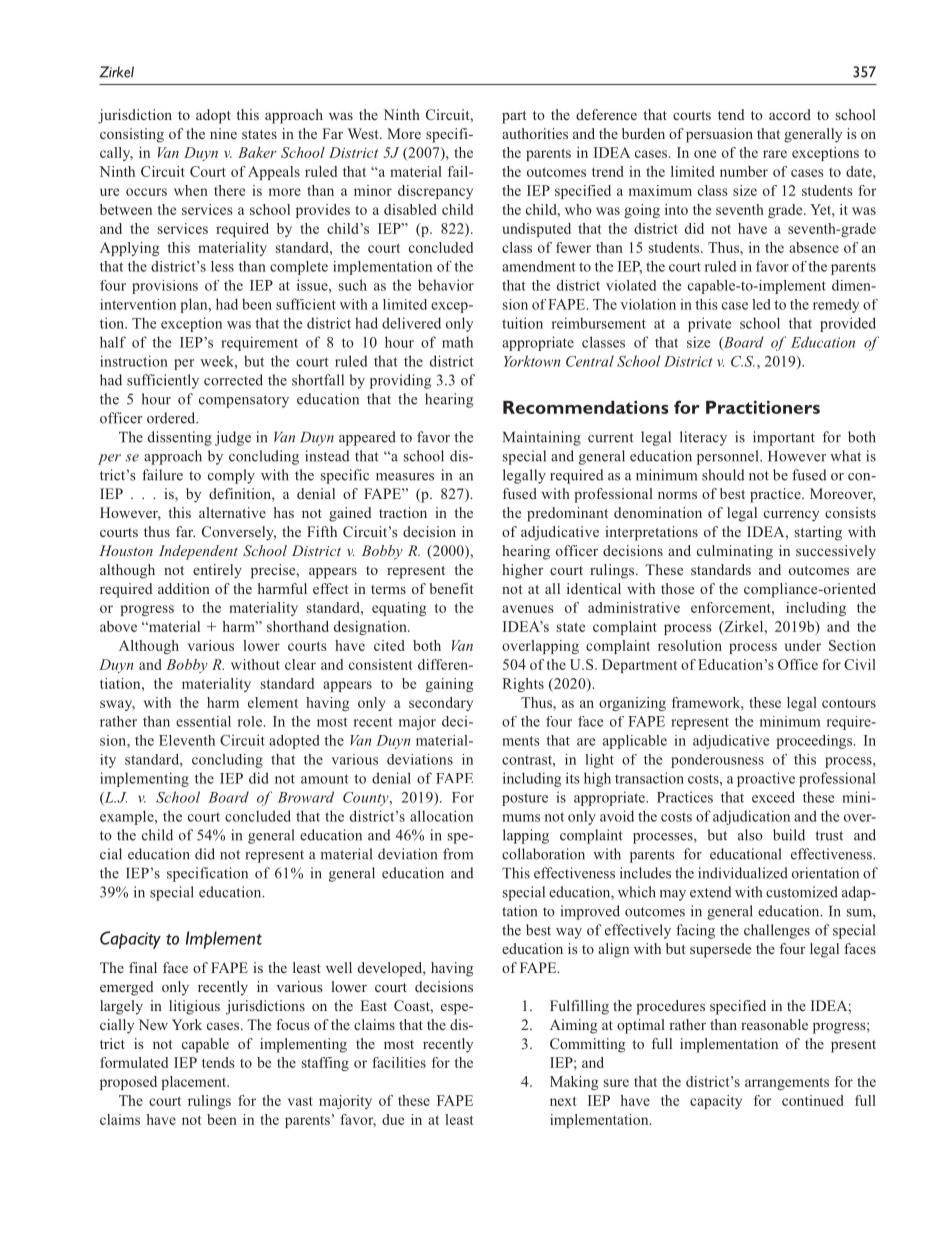 This page has width=952, height=1237. What do you see at coordinates (542, 438) in the page?
I see `Maintaining` at bounding box center [542, 438].
